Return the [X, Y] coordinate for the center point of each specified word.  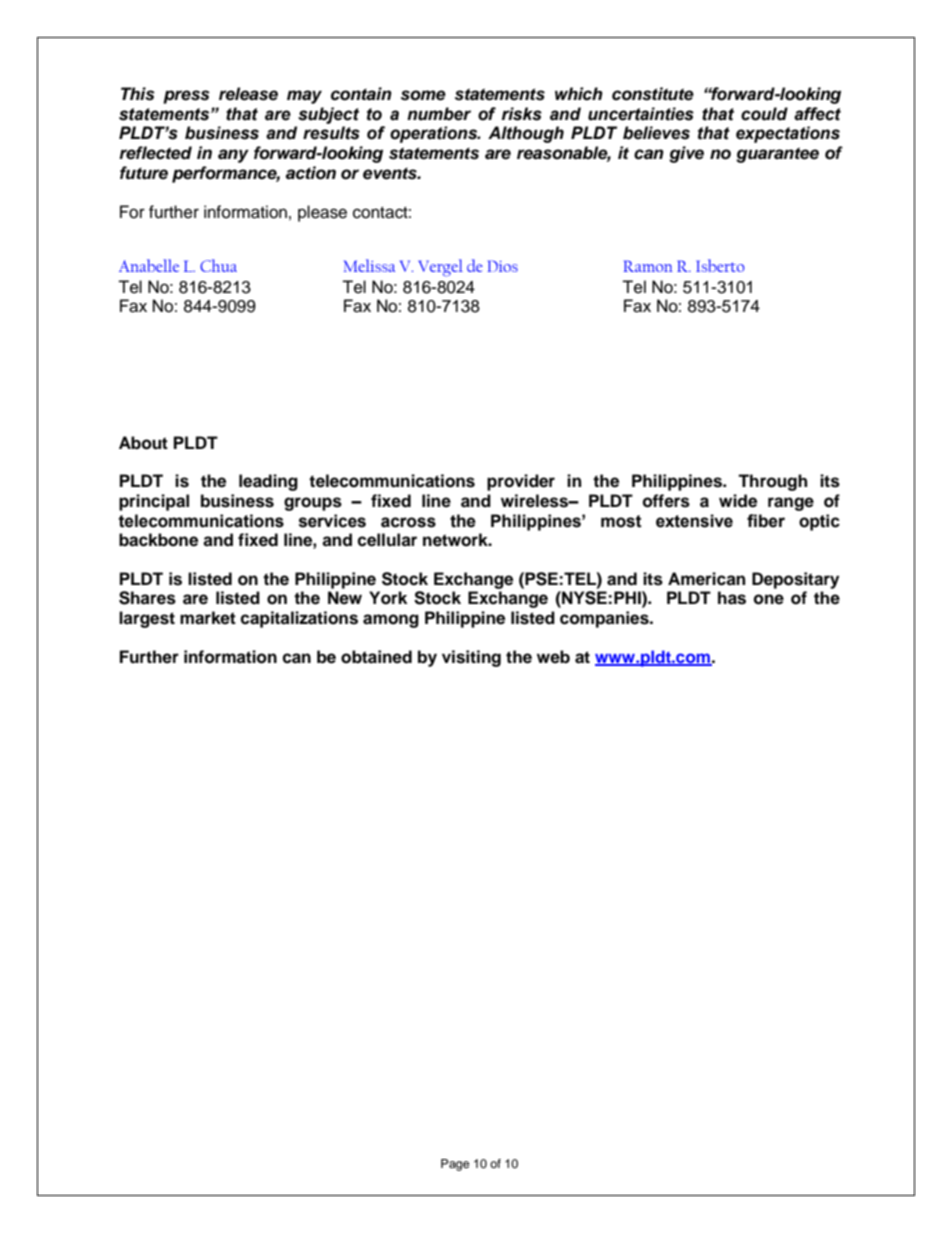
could [764, 114]
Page [455, 1165]
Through [772, 482]
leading [268, 482]
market [208, 618]
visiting [471, 658]
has [732, 598]
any [233, 156]
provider [521, 482]
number [439, 114]
